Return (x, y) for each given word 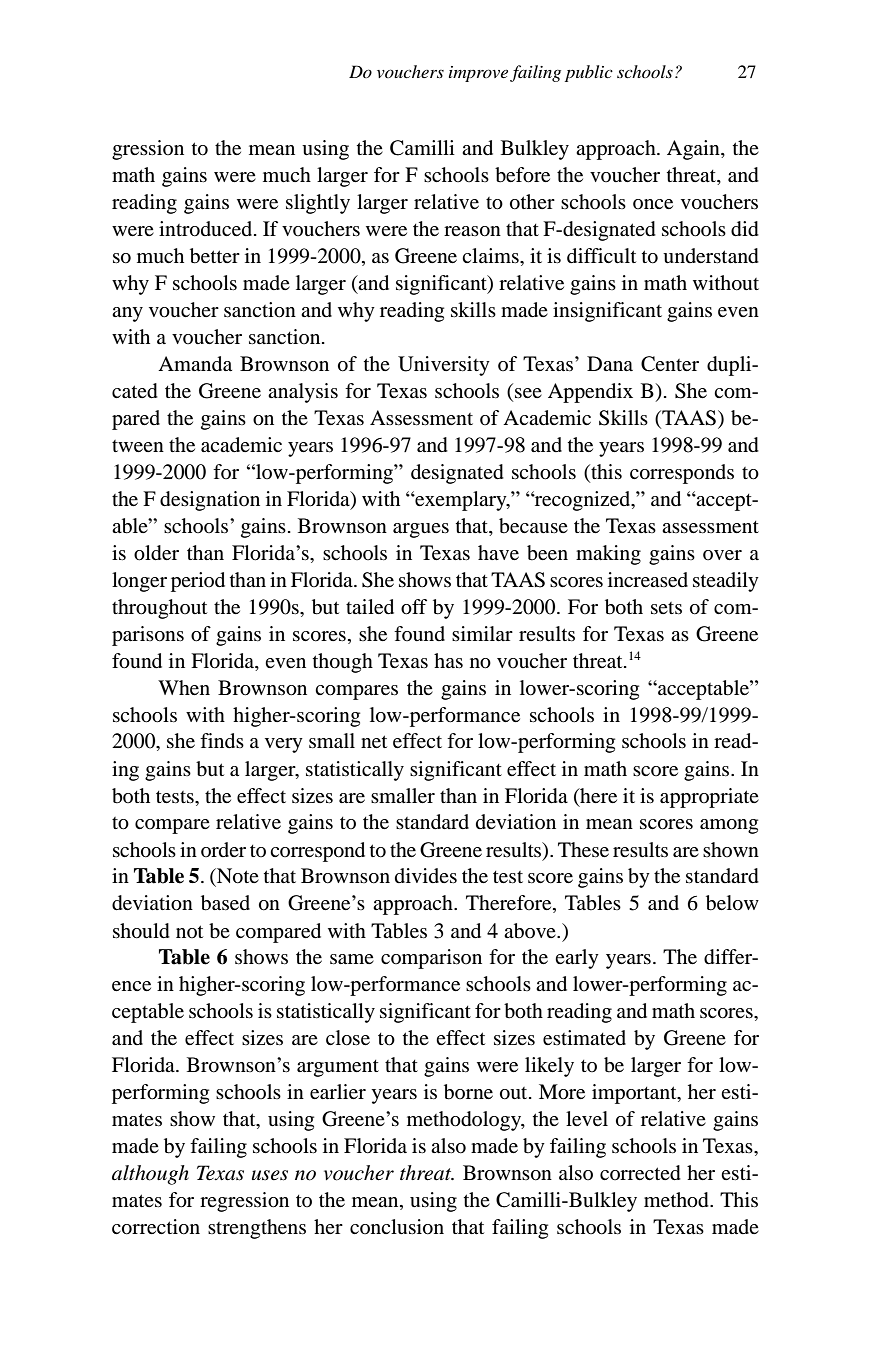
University (444, 366)
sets (666, 608)
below (732, 903)
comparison (431, 959)
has (448, 660)
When (184, 687)
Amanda (195, 364)
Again (694, 150)
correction (156, 1227)
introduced (207, 229)
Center (670, 364)
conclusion (397, 1227)
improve (478, 74)
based (225, 903)
